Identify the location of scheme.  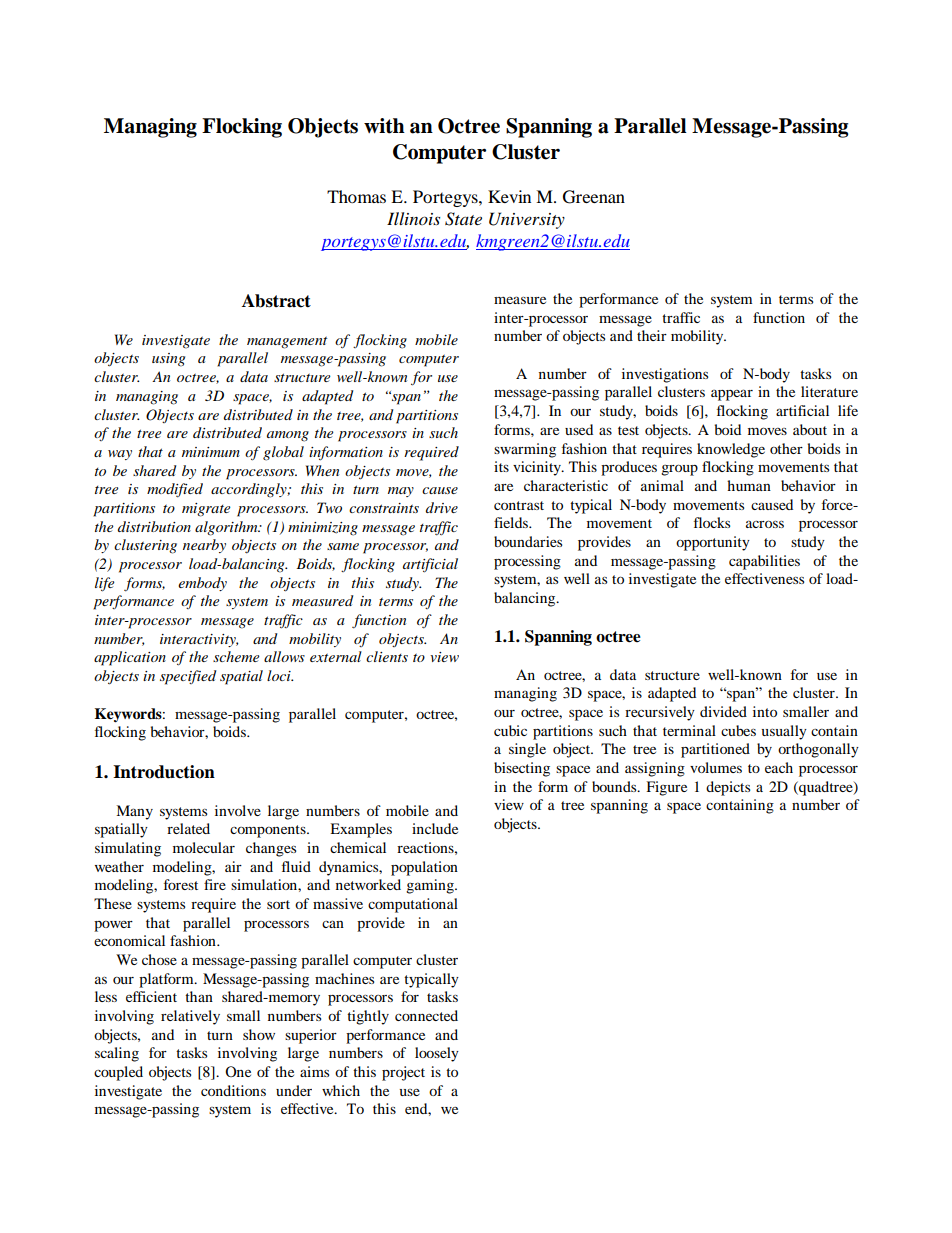
(236, 656).
